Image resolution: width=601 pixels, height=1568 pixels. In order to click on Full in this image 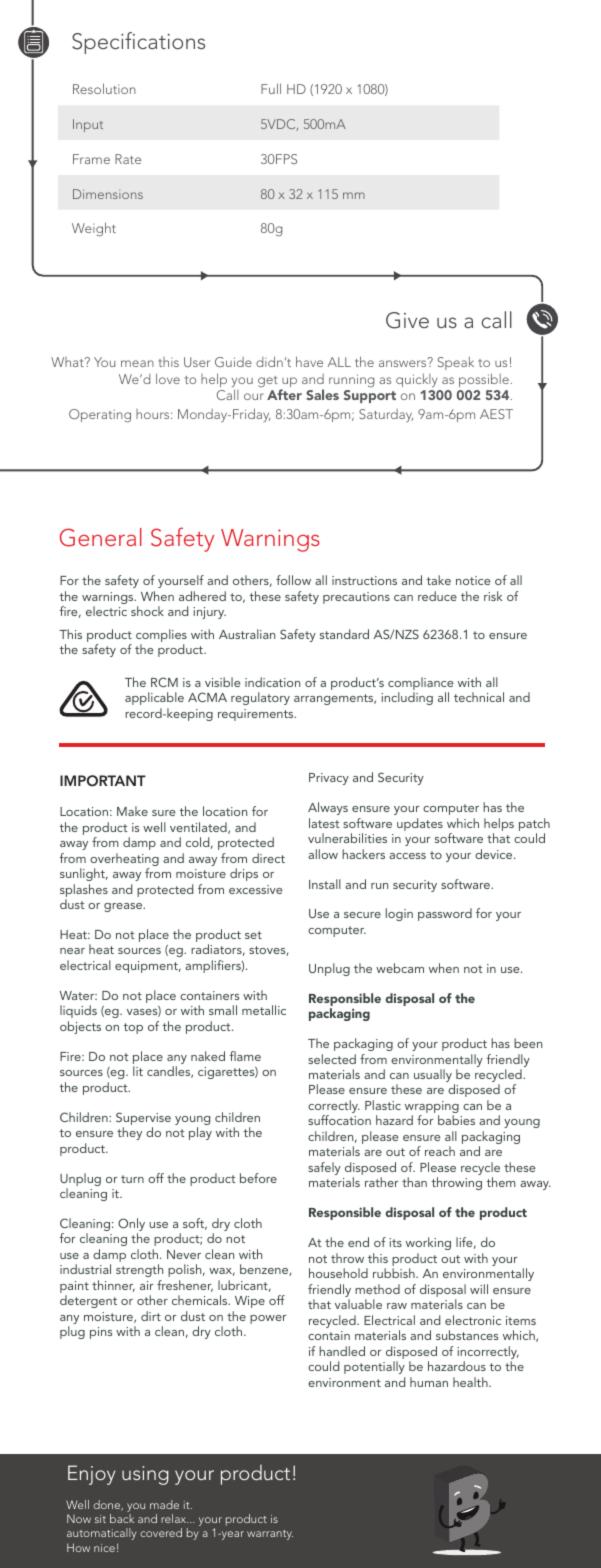, I will do `click(271, 88)`.
